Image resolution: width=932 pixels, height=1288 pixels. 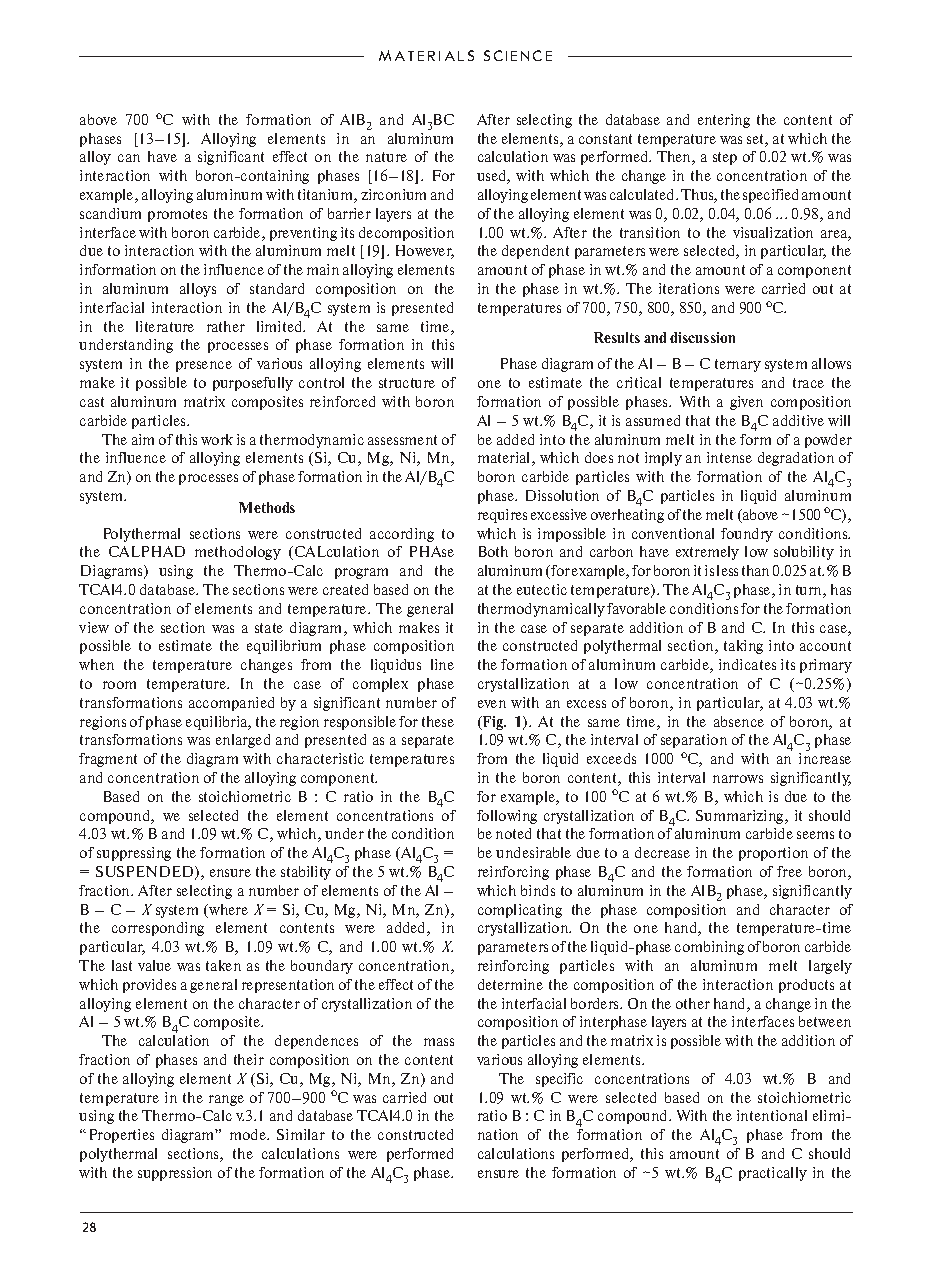 I want to click on ternary, so click(x=738, y=365).
